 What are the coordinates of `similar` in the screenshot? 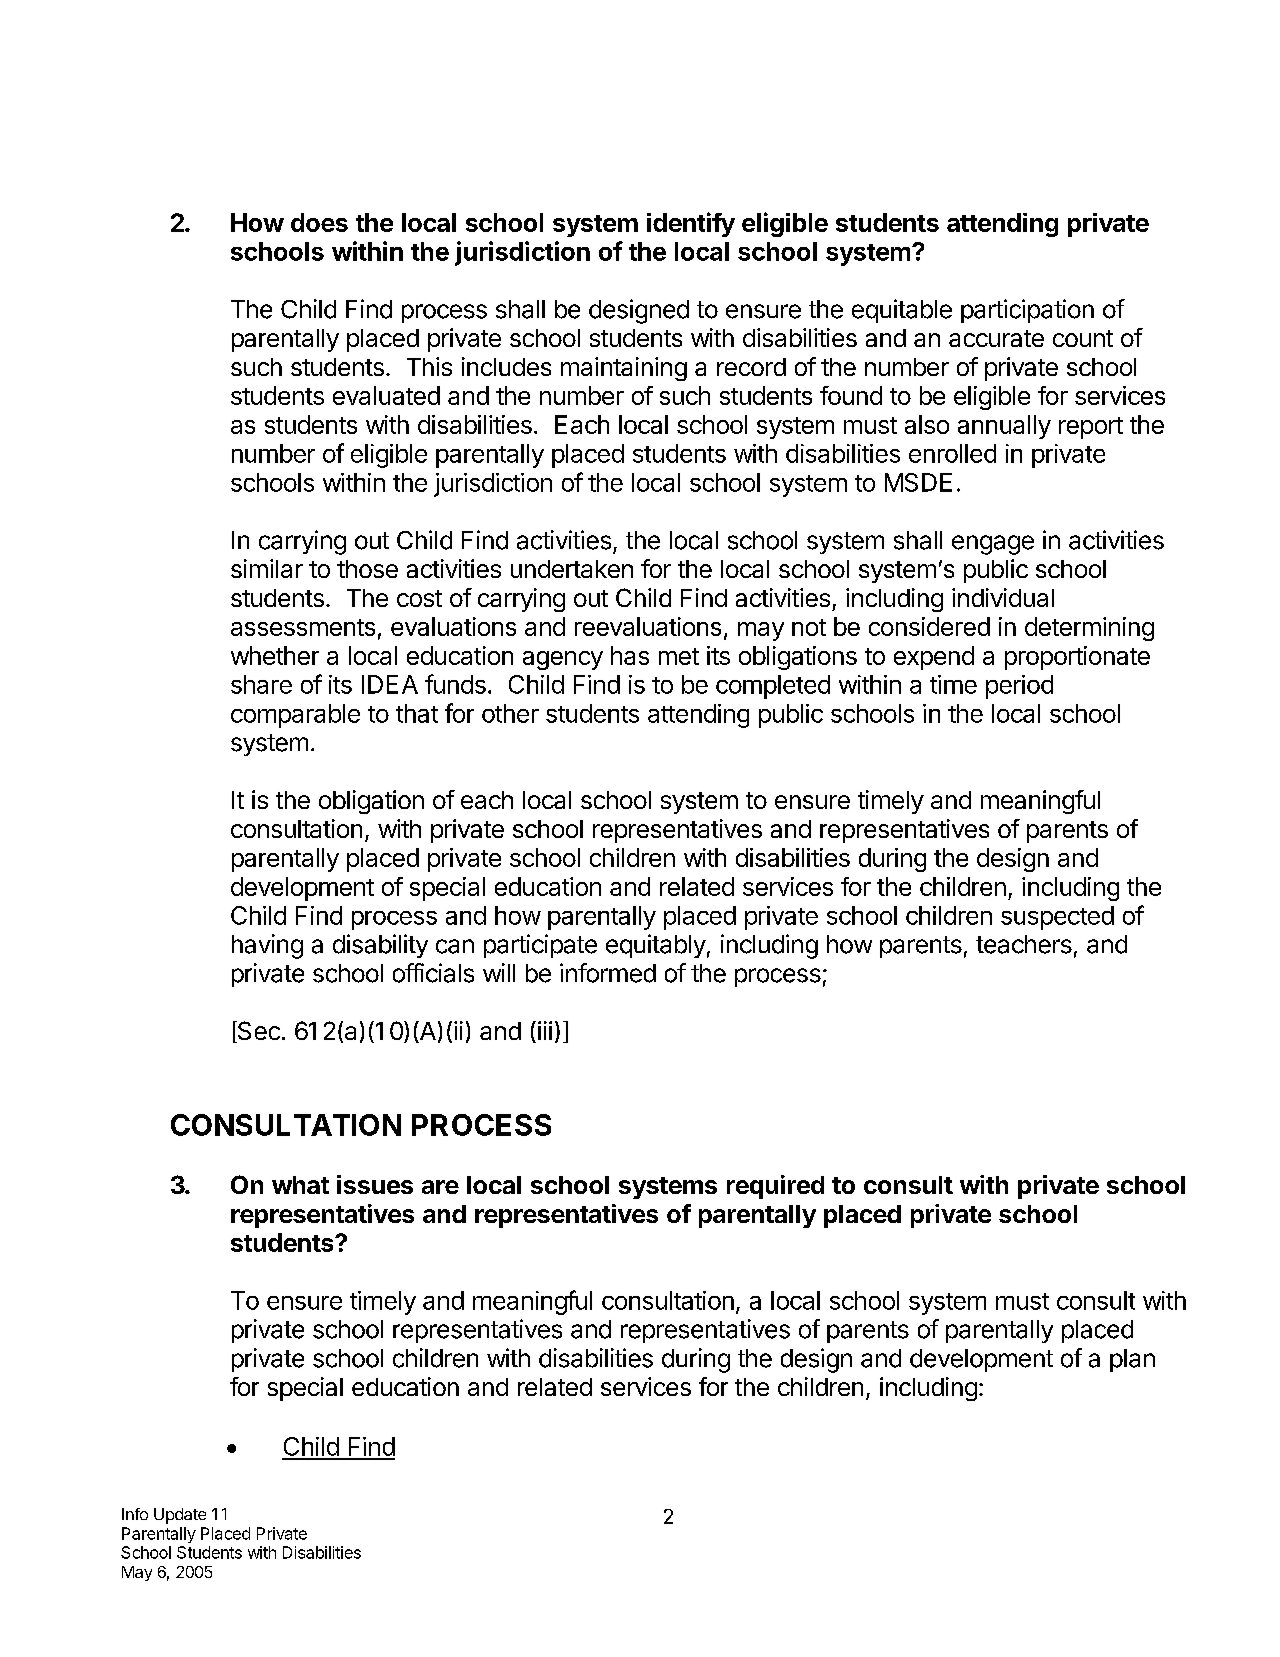 It's located at (267, 568).
